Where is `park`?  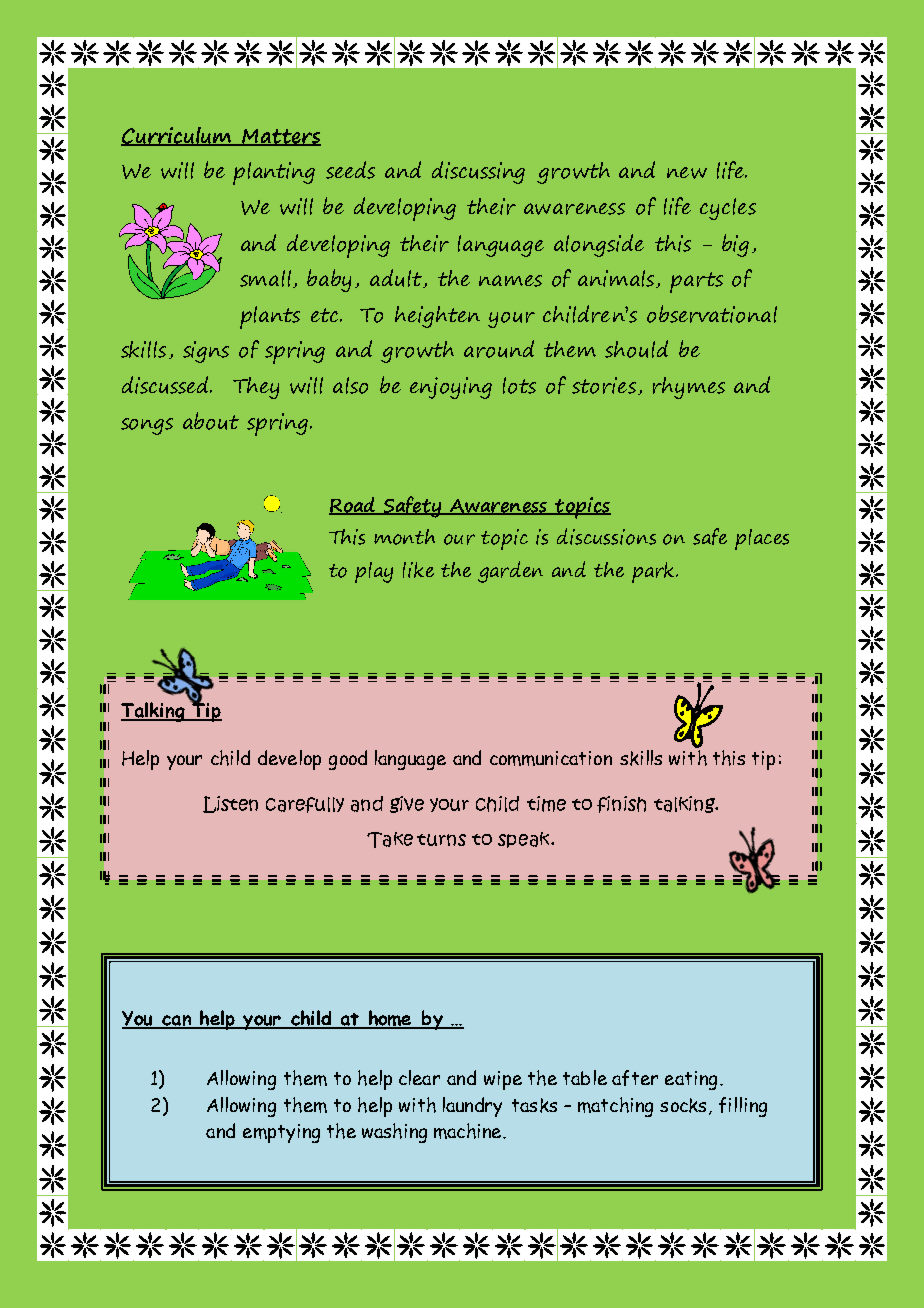 park is located at coordinates (654, 572).
